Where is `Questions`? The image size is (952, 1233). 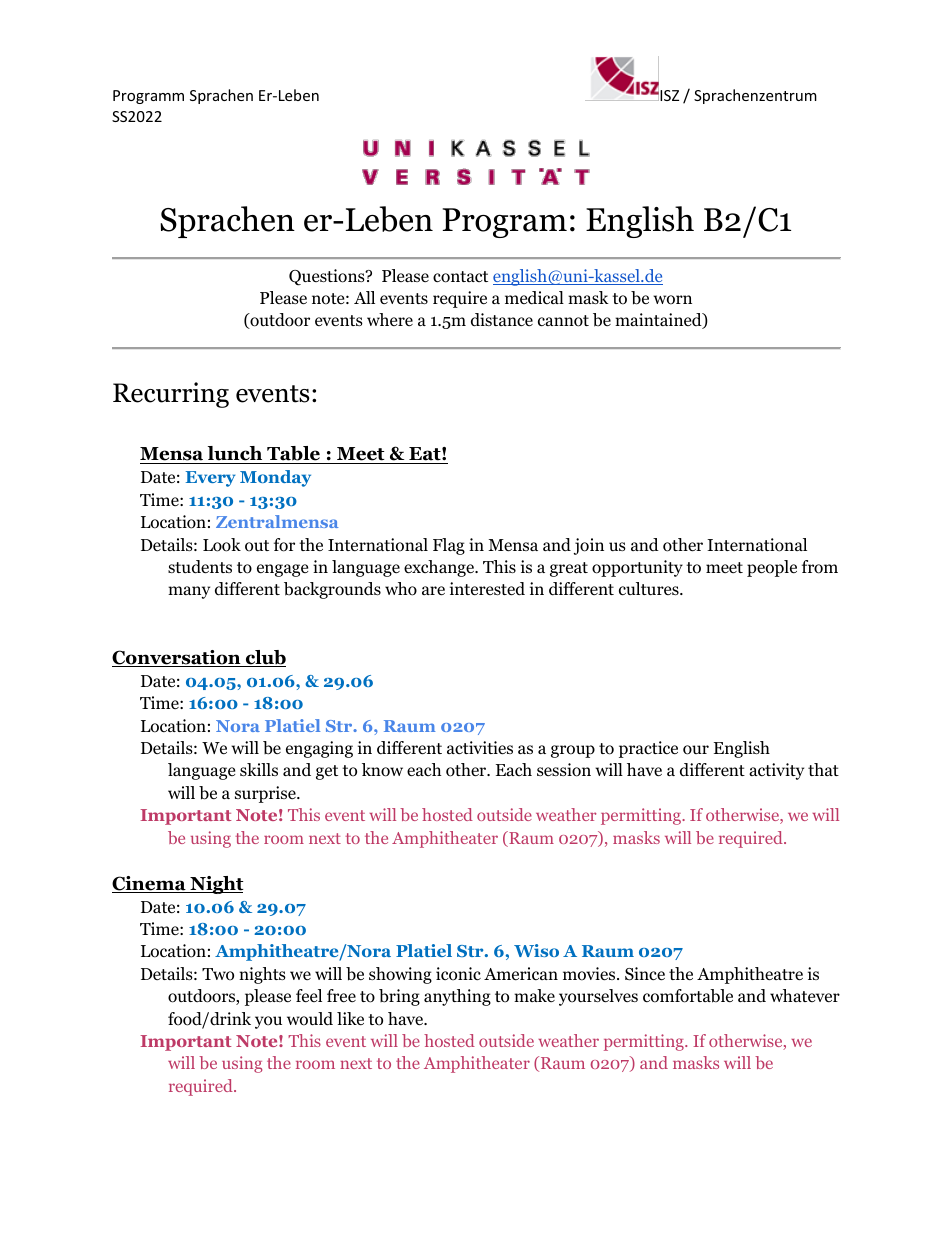
Questions is located at coordinates (328, 277).
